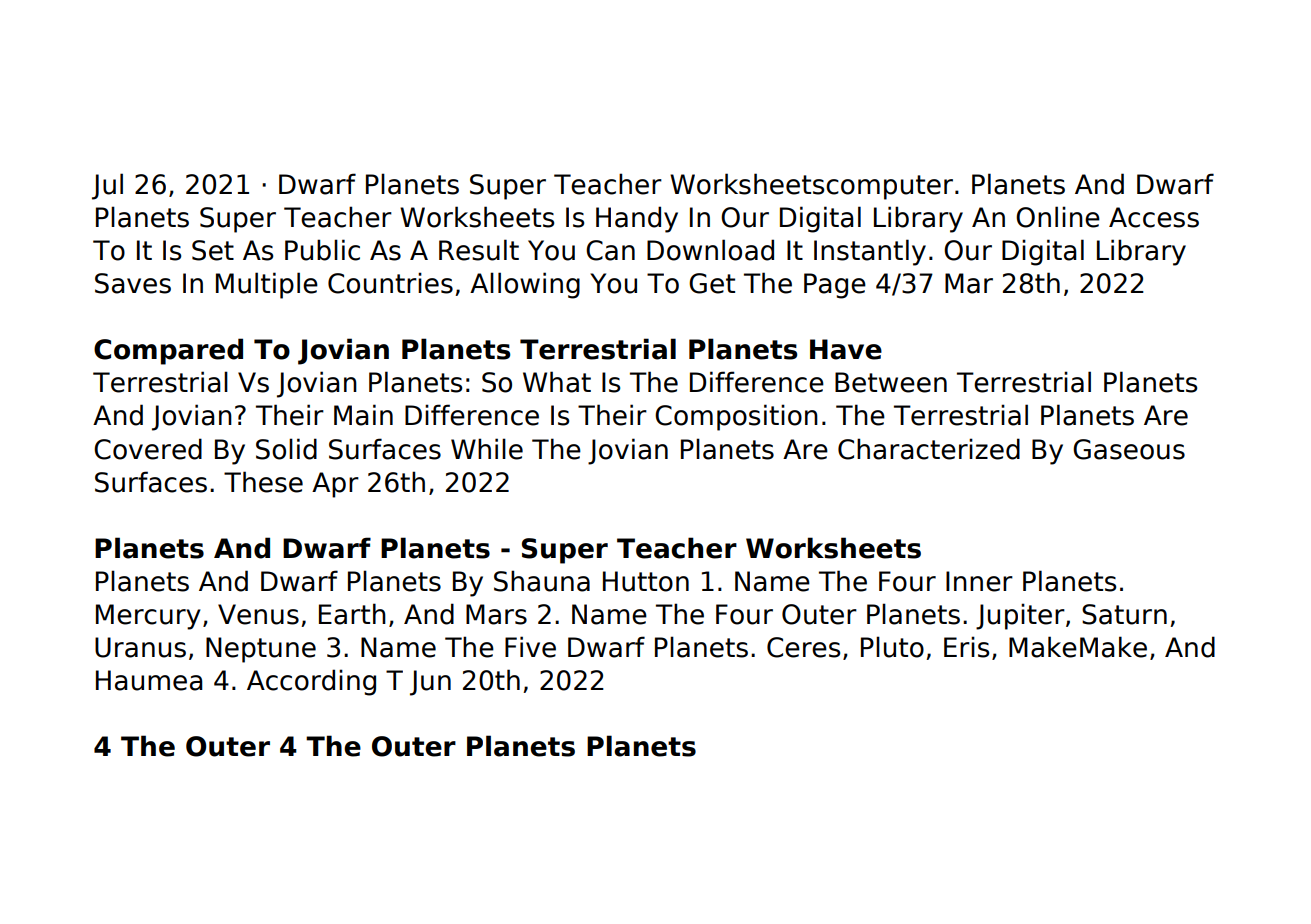 Image resolution: width=1311 pixels, height=924 pixels. What do you see at coordinates (286, 449) in the image?
I see `Solid` at bounding box center [286, 449].
